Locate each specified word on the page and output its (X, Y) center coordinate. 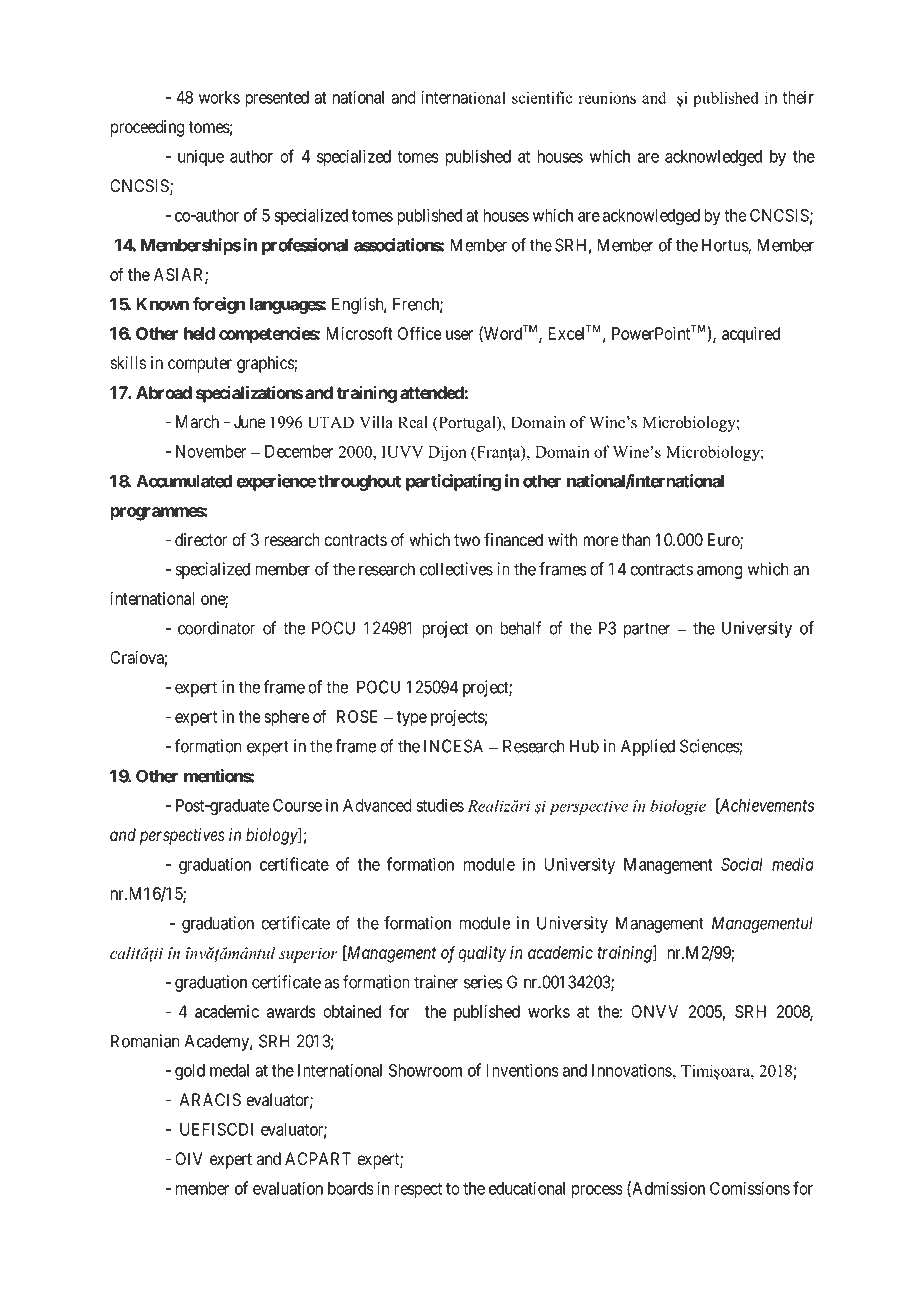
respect (418, 1190)
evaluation (288, 1188)
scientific (542, 97)
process (597, 1191)
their (798, 97)
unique (201, 157)
